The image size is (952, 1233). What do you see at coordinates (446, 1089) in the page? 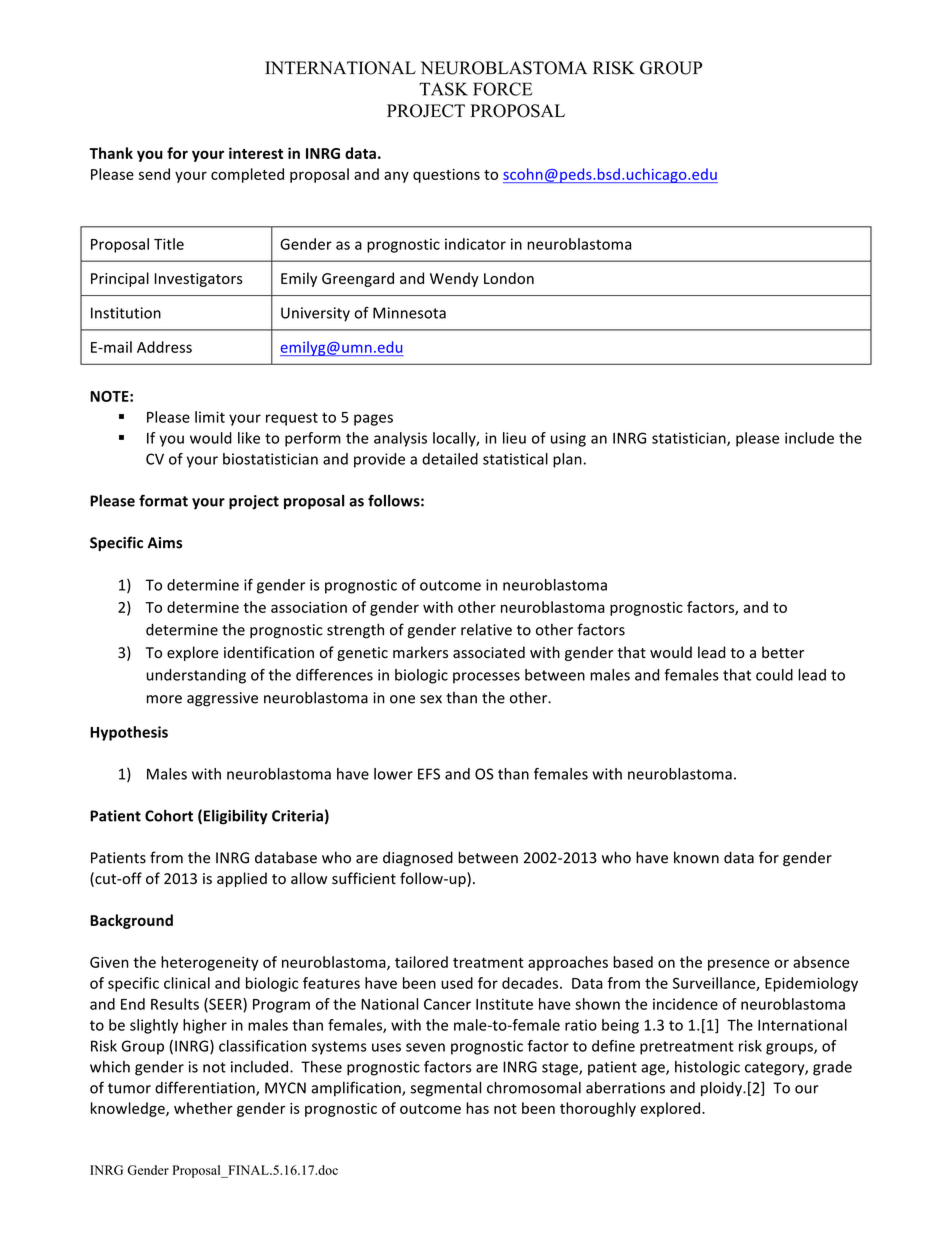
I see `segmental` at bounding box center [446, 1089].
